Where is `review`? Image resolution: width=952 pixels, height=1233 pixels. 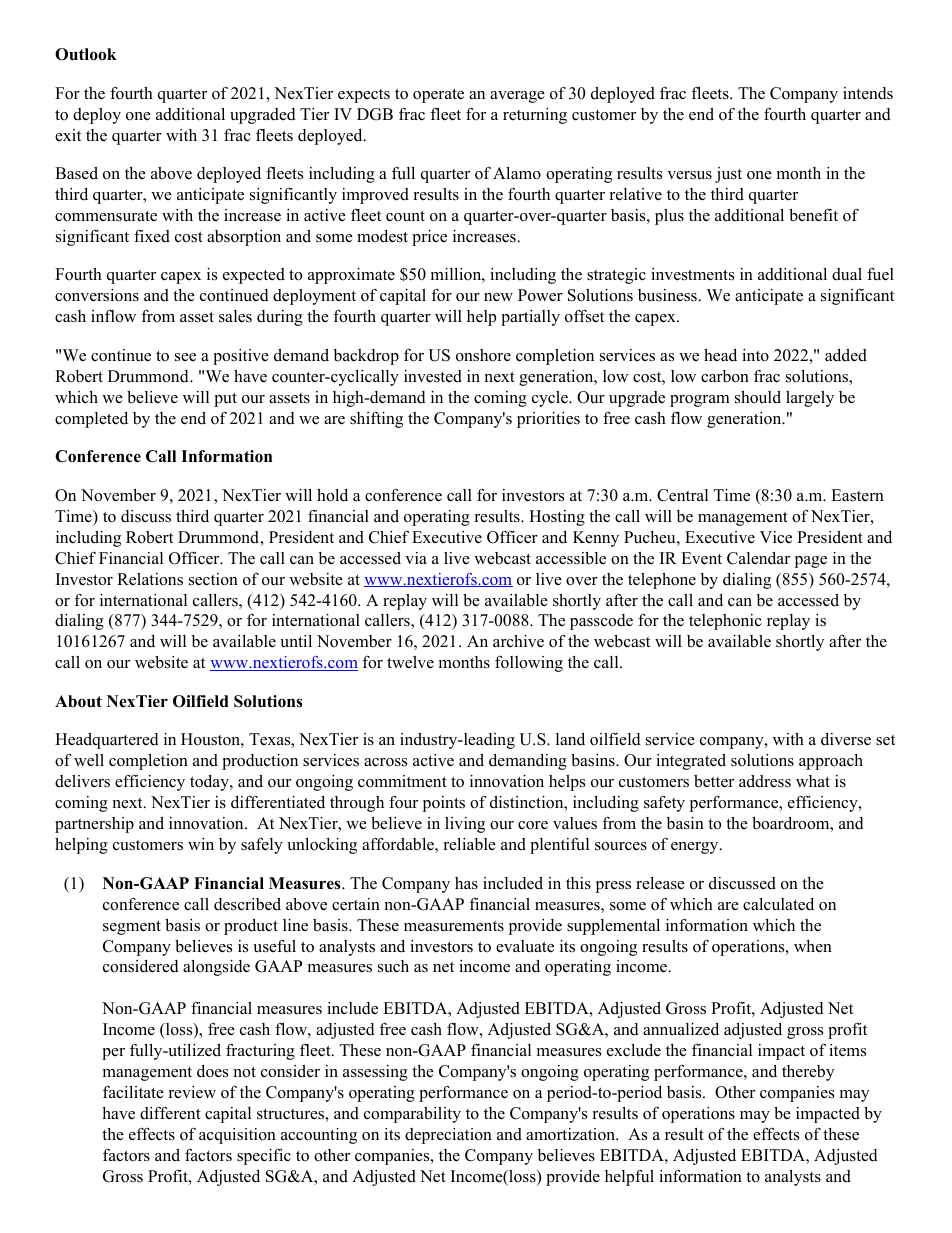
review is located at coordinates (192, 1092).
